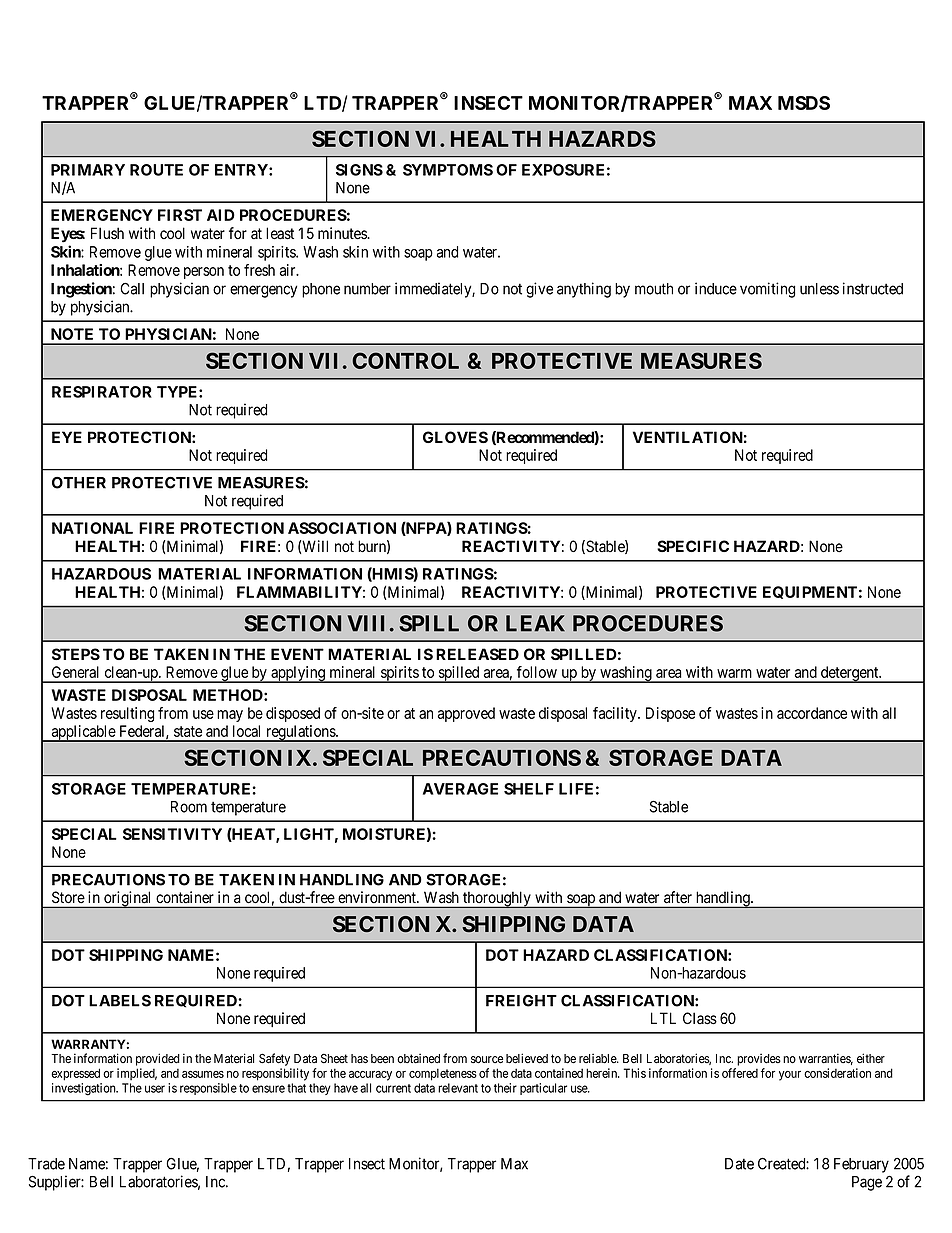 The height and width of the page is (1233, 952). Describe the element at coordinates (76, 654) in the page. I see `STEPS` at that location.
